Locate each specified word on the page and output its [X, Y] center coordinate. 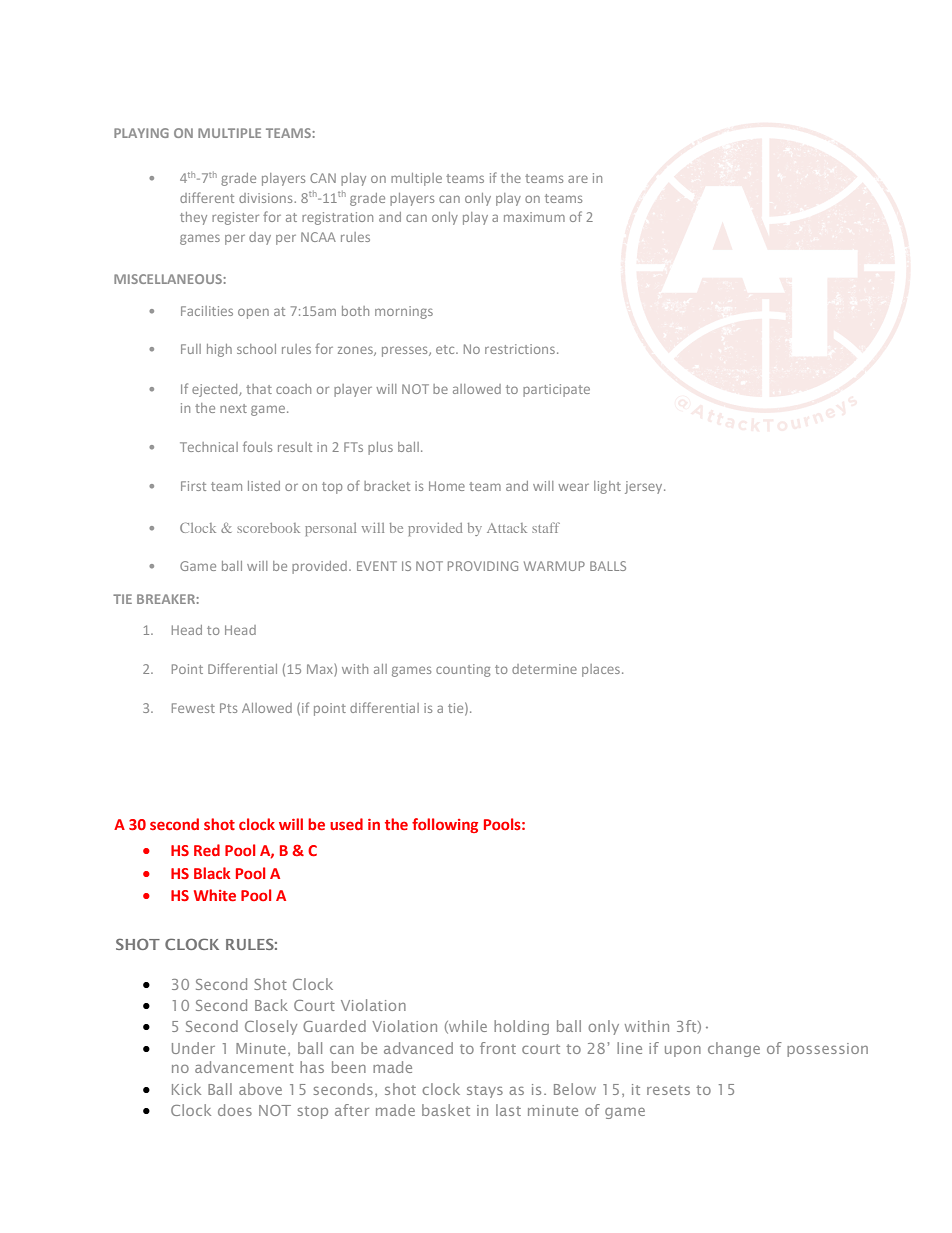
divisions [267, 198]
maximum [534, 217]
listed [264, 486]
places [601, 670]
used [346, 824]
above [260, 1089]
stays [485, 1091]
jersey [645, 487]
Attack [507, 528]
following [445, 825]
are [578, 179]
